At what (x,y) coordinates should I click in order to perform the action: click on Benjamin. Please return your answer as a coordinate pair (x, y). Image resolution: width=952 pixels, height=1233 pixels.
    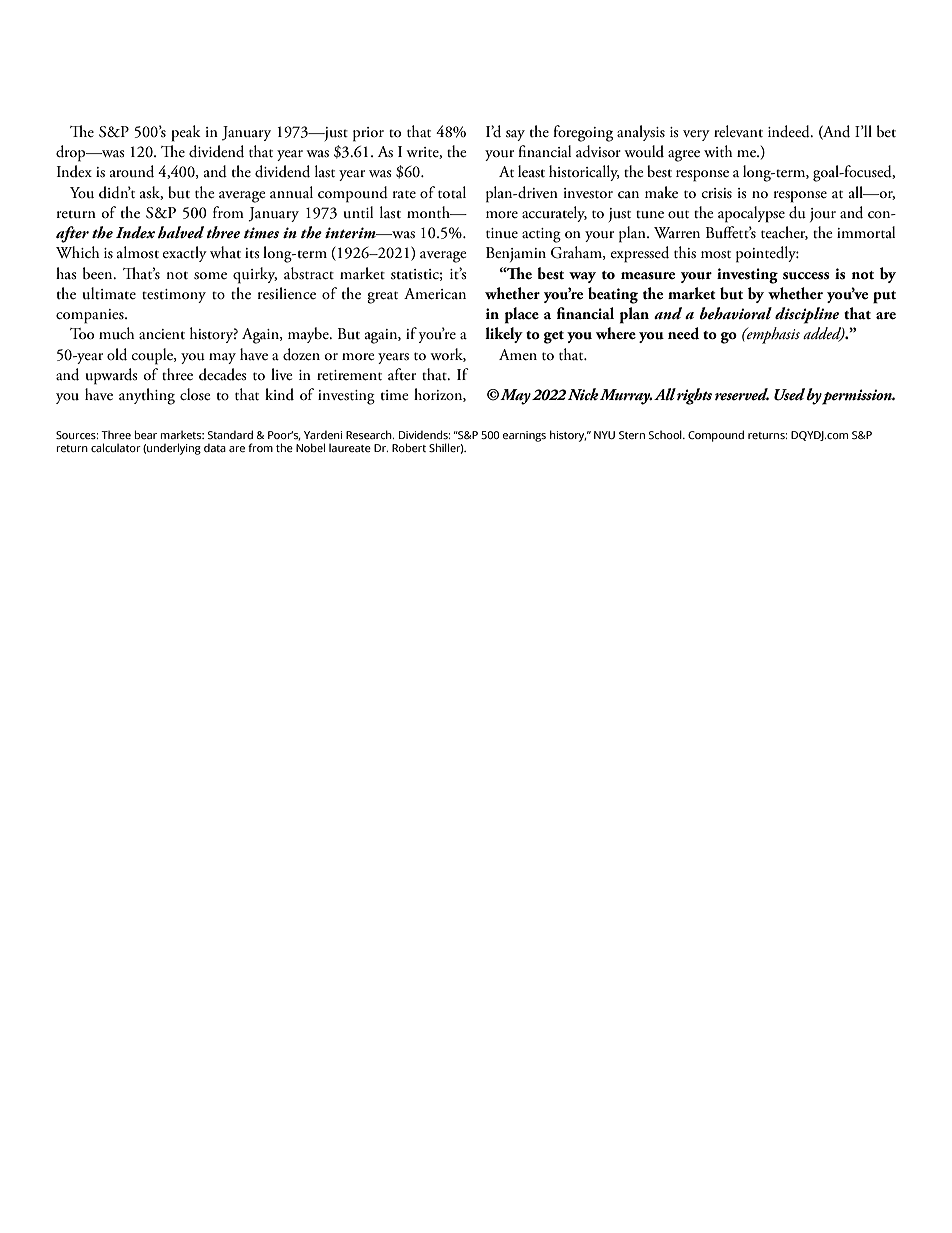
    Looking at the image, I should click on (516, 254).
